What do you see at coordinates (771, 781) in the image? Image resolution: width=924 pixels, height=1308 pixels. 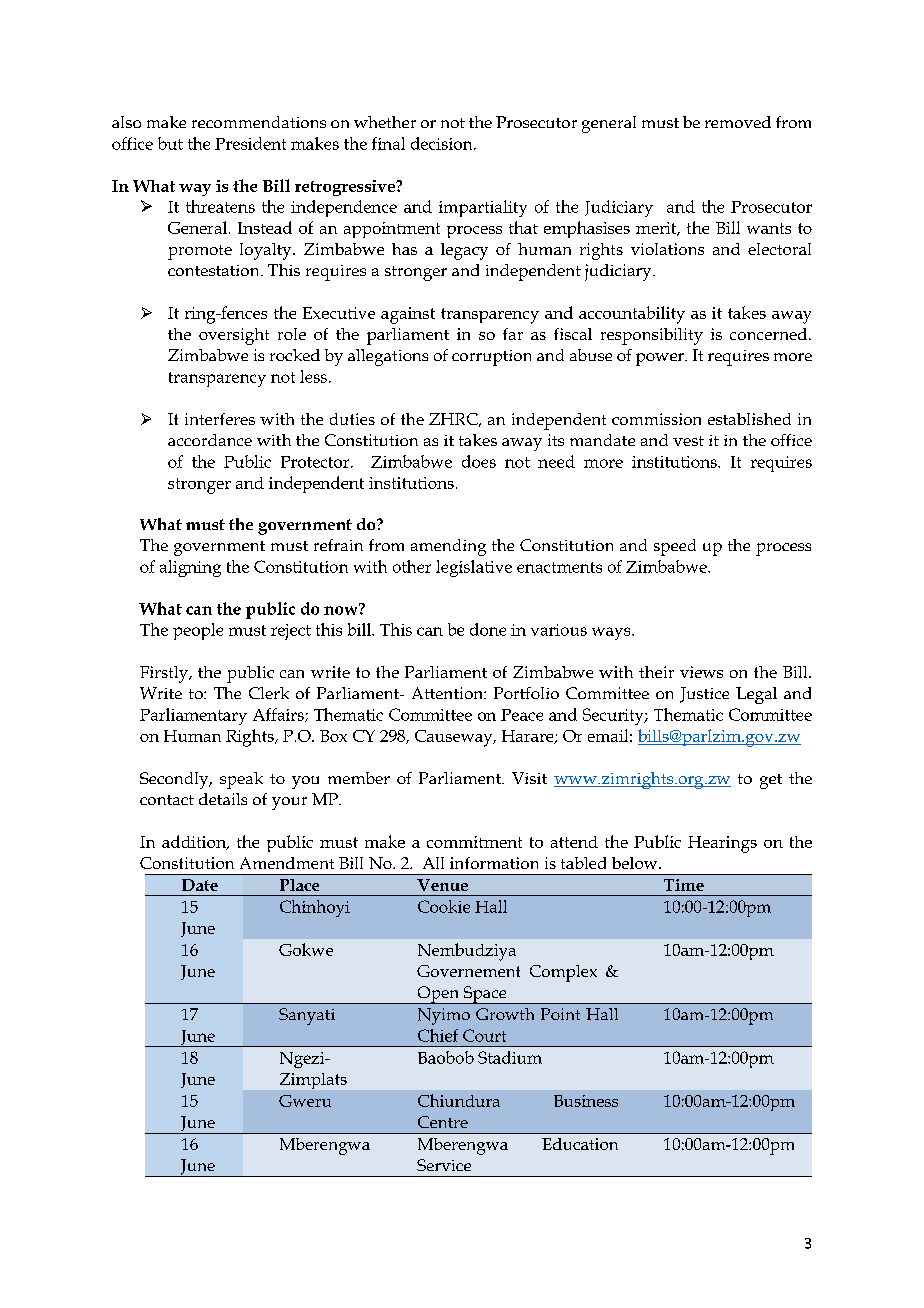 I see `get` at bounding box center [771, 781].
